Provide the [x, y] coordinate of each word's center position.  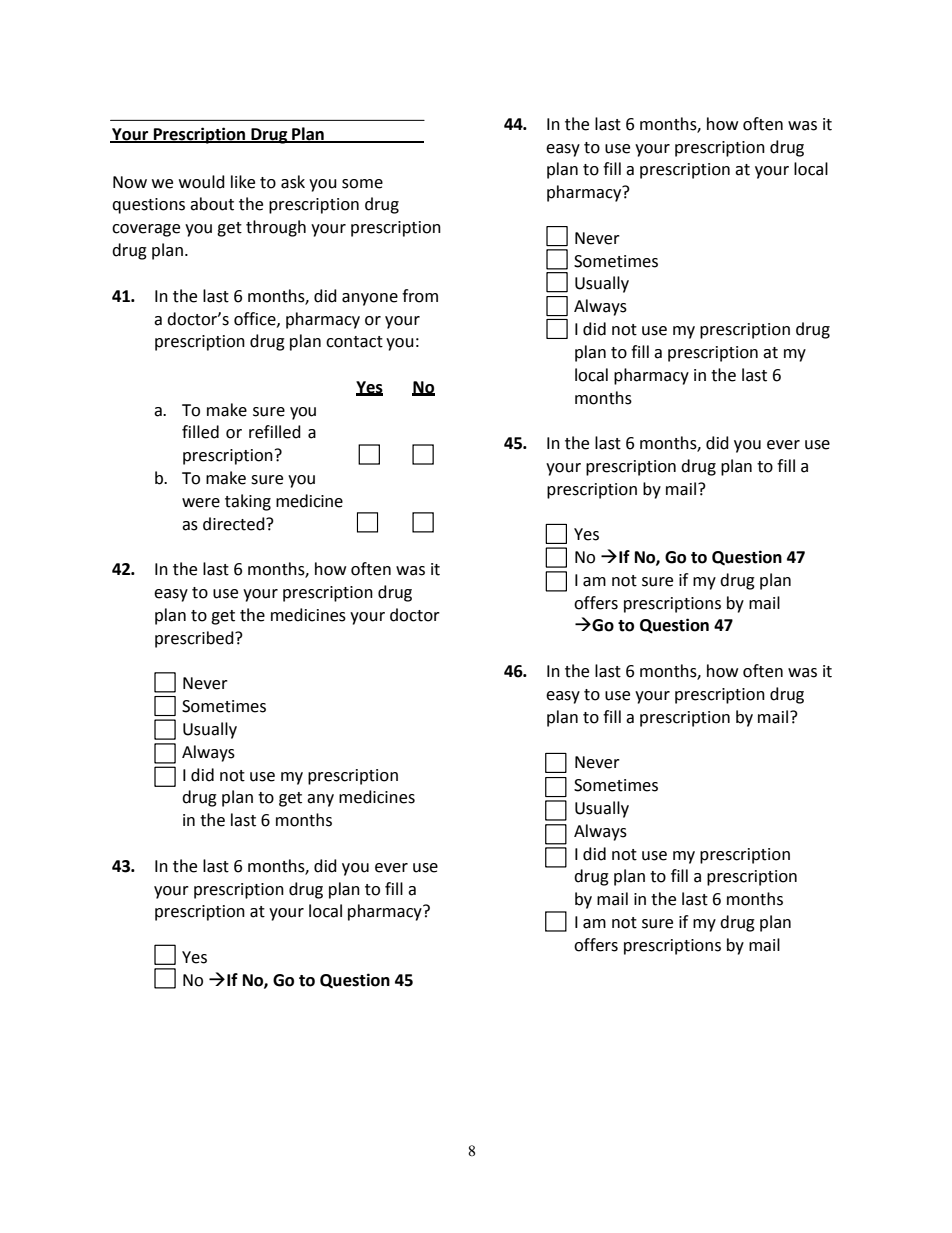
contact [354, 342]
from [420, 296]
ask [293, 182]
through [276, 228]
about [212, 204]
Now [130, 182]
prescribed [195, 639]
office [256, 319]
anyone [370, 299]
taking [248, 502]
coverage [146, 230]
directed [235, 524]
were [201, 503]
